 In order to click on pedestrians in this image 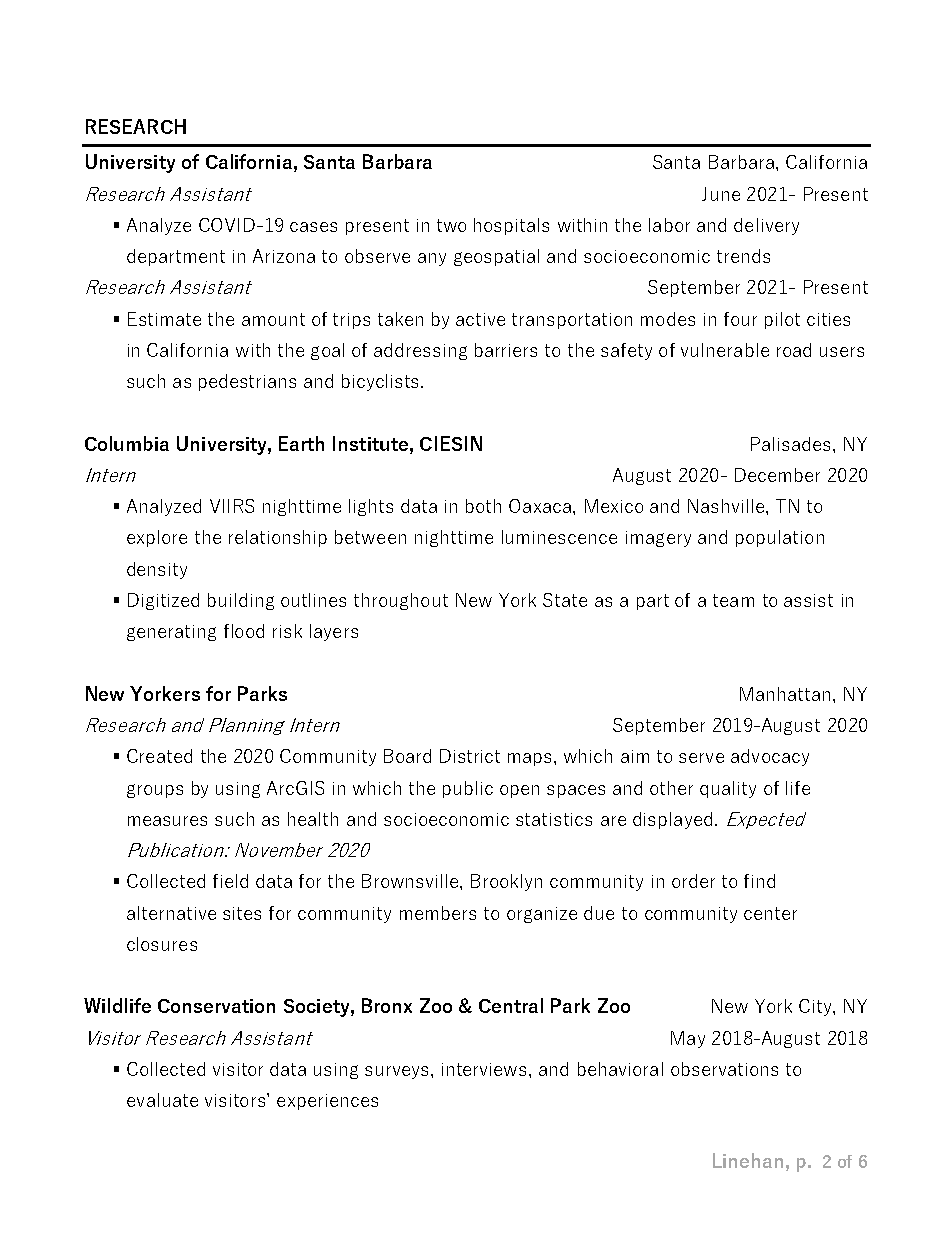, I will do `click(247, 382)`.
